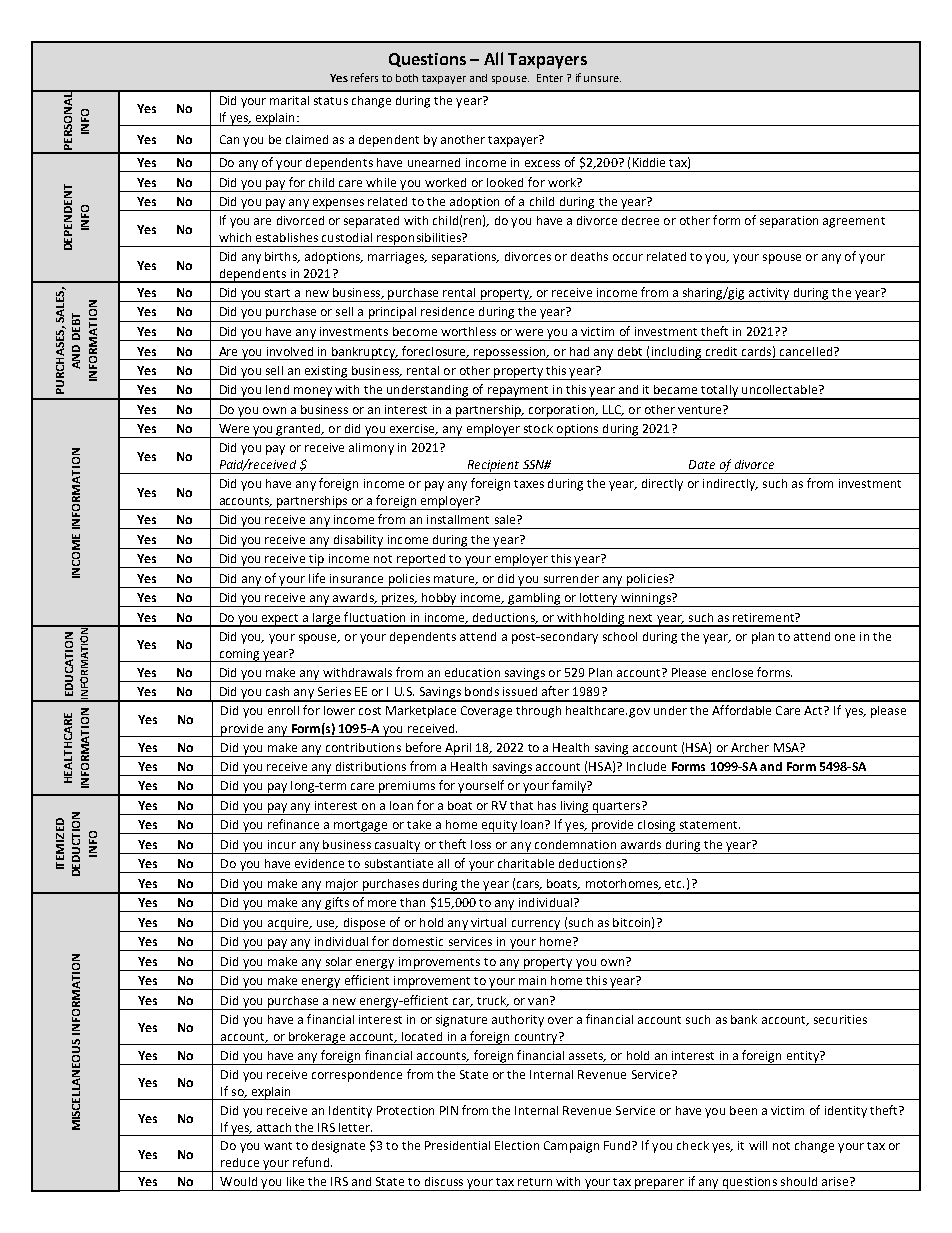  I want to click on gambling, so click(534, 600).
